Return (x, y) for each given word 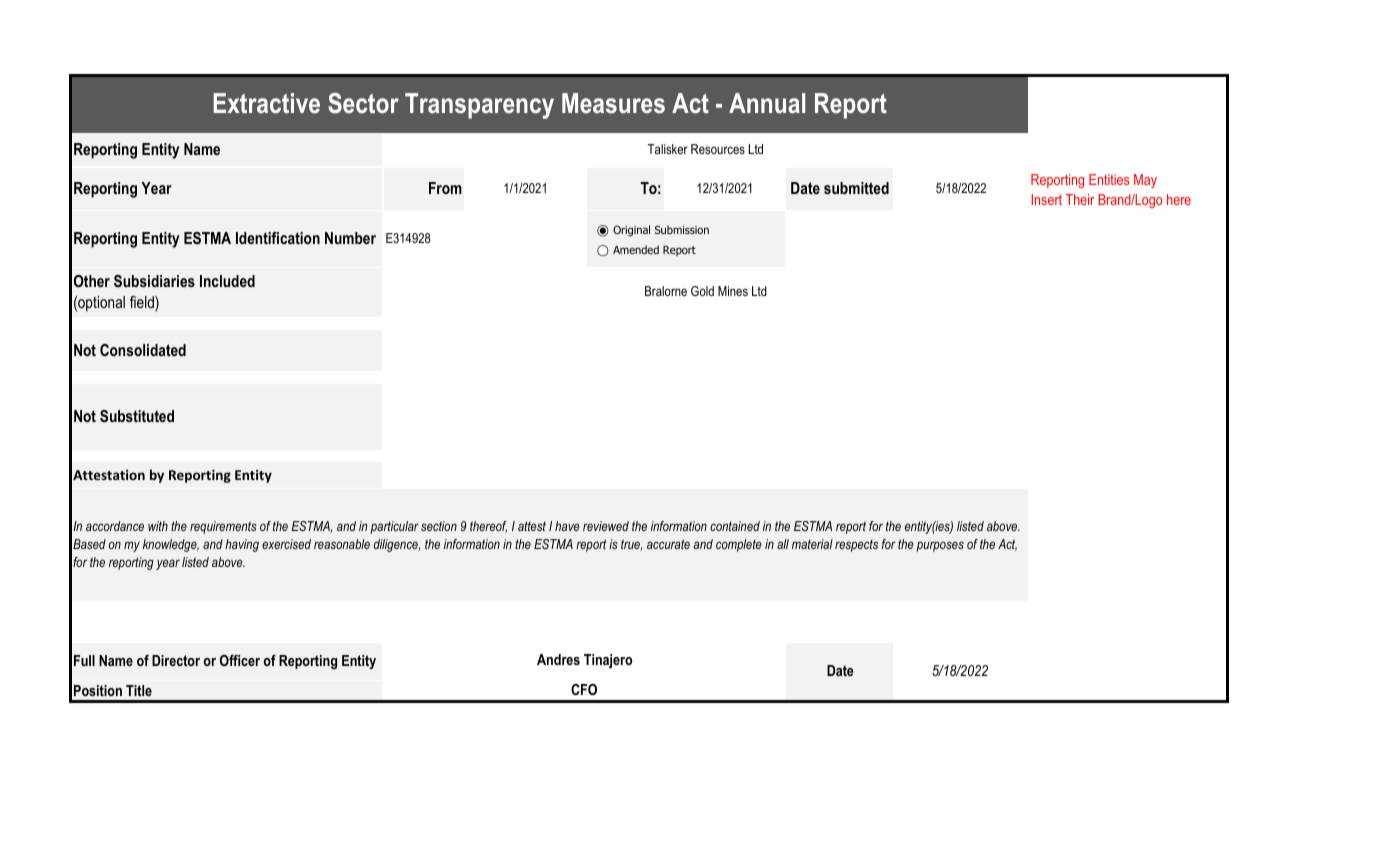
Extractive (266, 103)
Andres (558, 659)
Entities (1109, 179)
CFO (584, 689)
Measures (613, 103)
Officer (240, 660)
